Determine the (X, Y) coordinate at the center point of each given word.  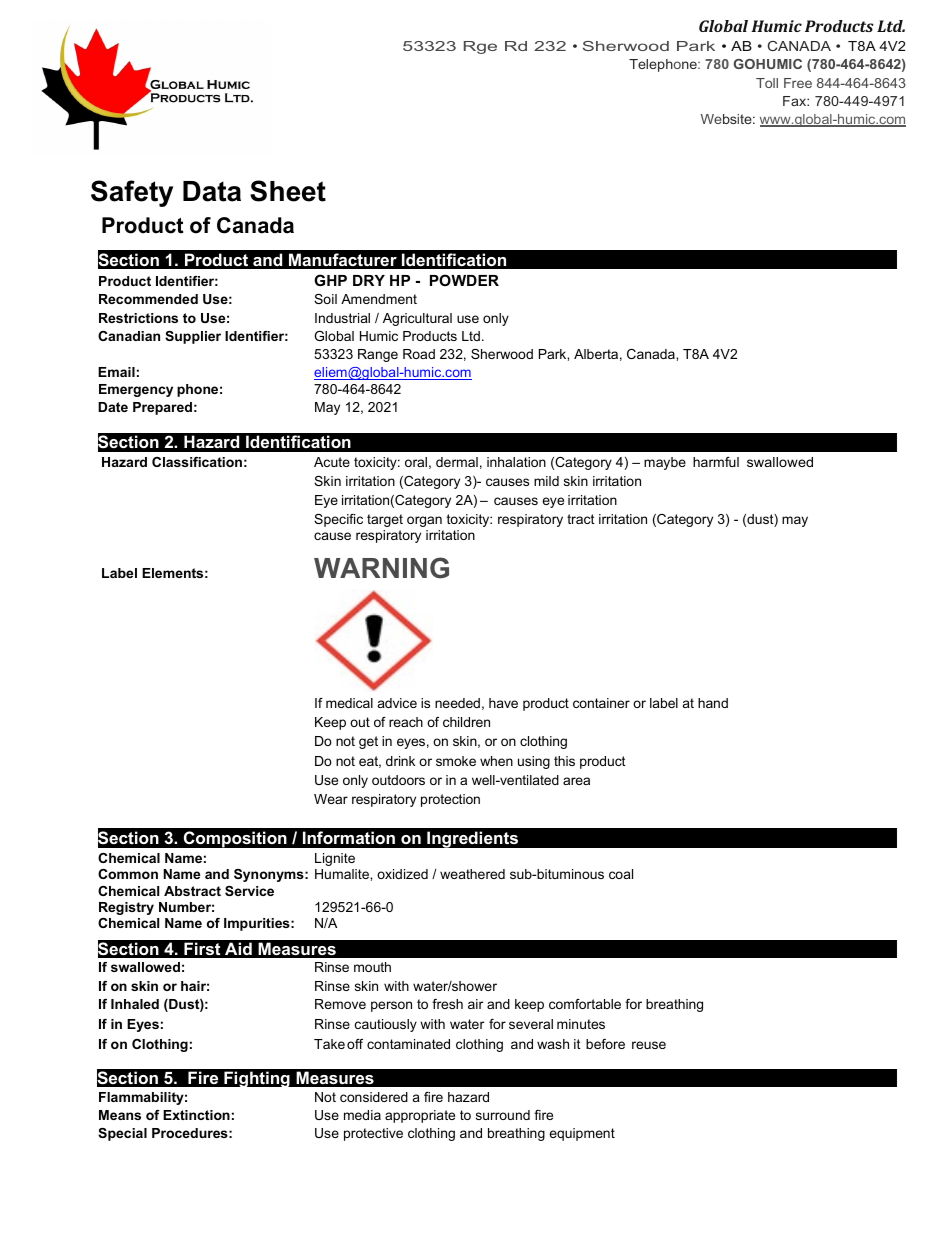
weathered (472, 874)
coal (621, 874)
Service (249, 891)
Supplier (193, 337)
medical (349, 703)
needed (457, 703)
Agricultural (417, 319)
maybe (665, 463)
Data (212, 191)
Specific (338, 520)
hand (713, 703)
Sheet (288, 191)
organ (424, 521)
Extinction (196, 1115)
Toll (767, 83)
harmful (716, 462)
